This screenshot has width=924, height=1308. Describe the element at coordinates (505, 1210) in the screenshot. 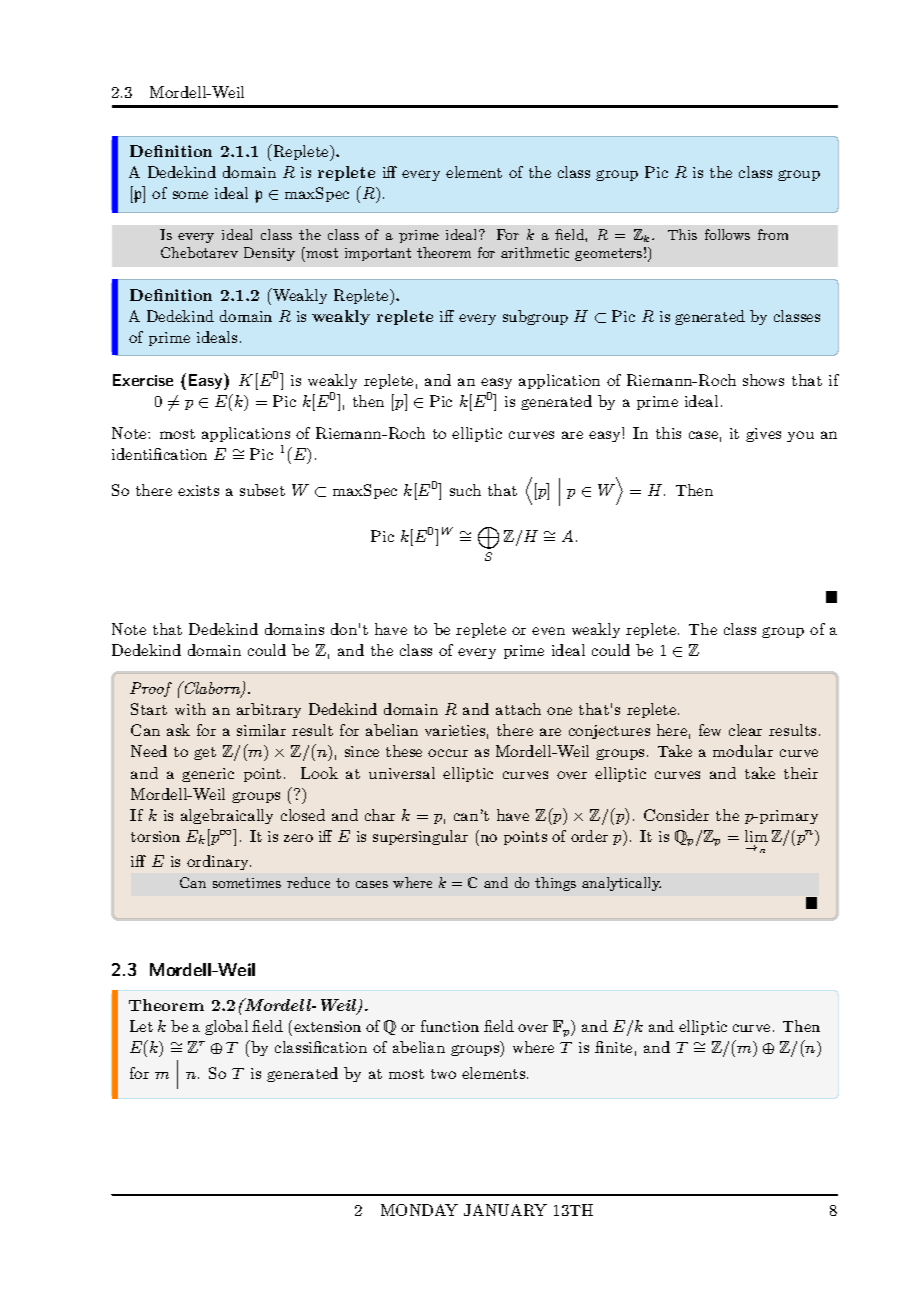

I see `JANUARY` at that location.
